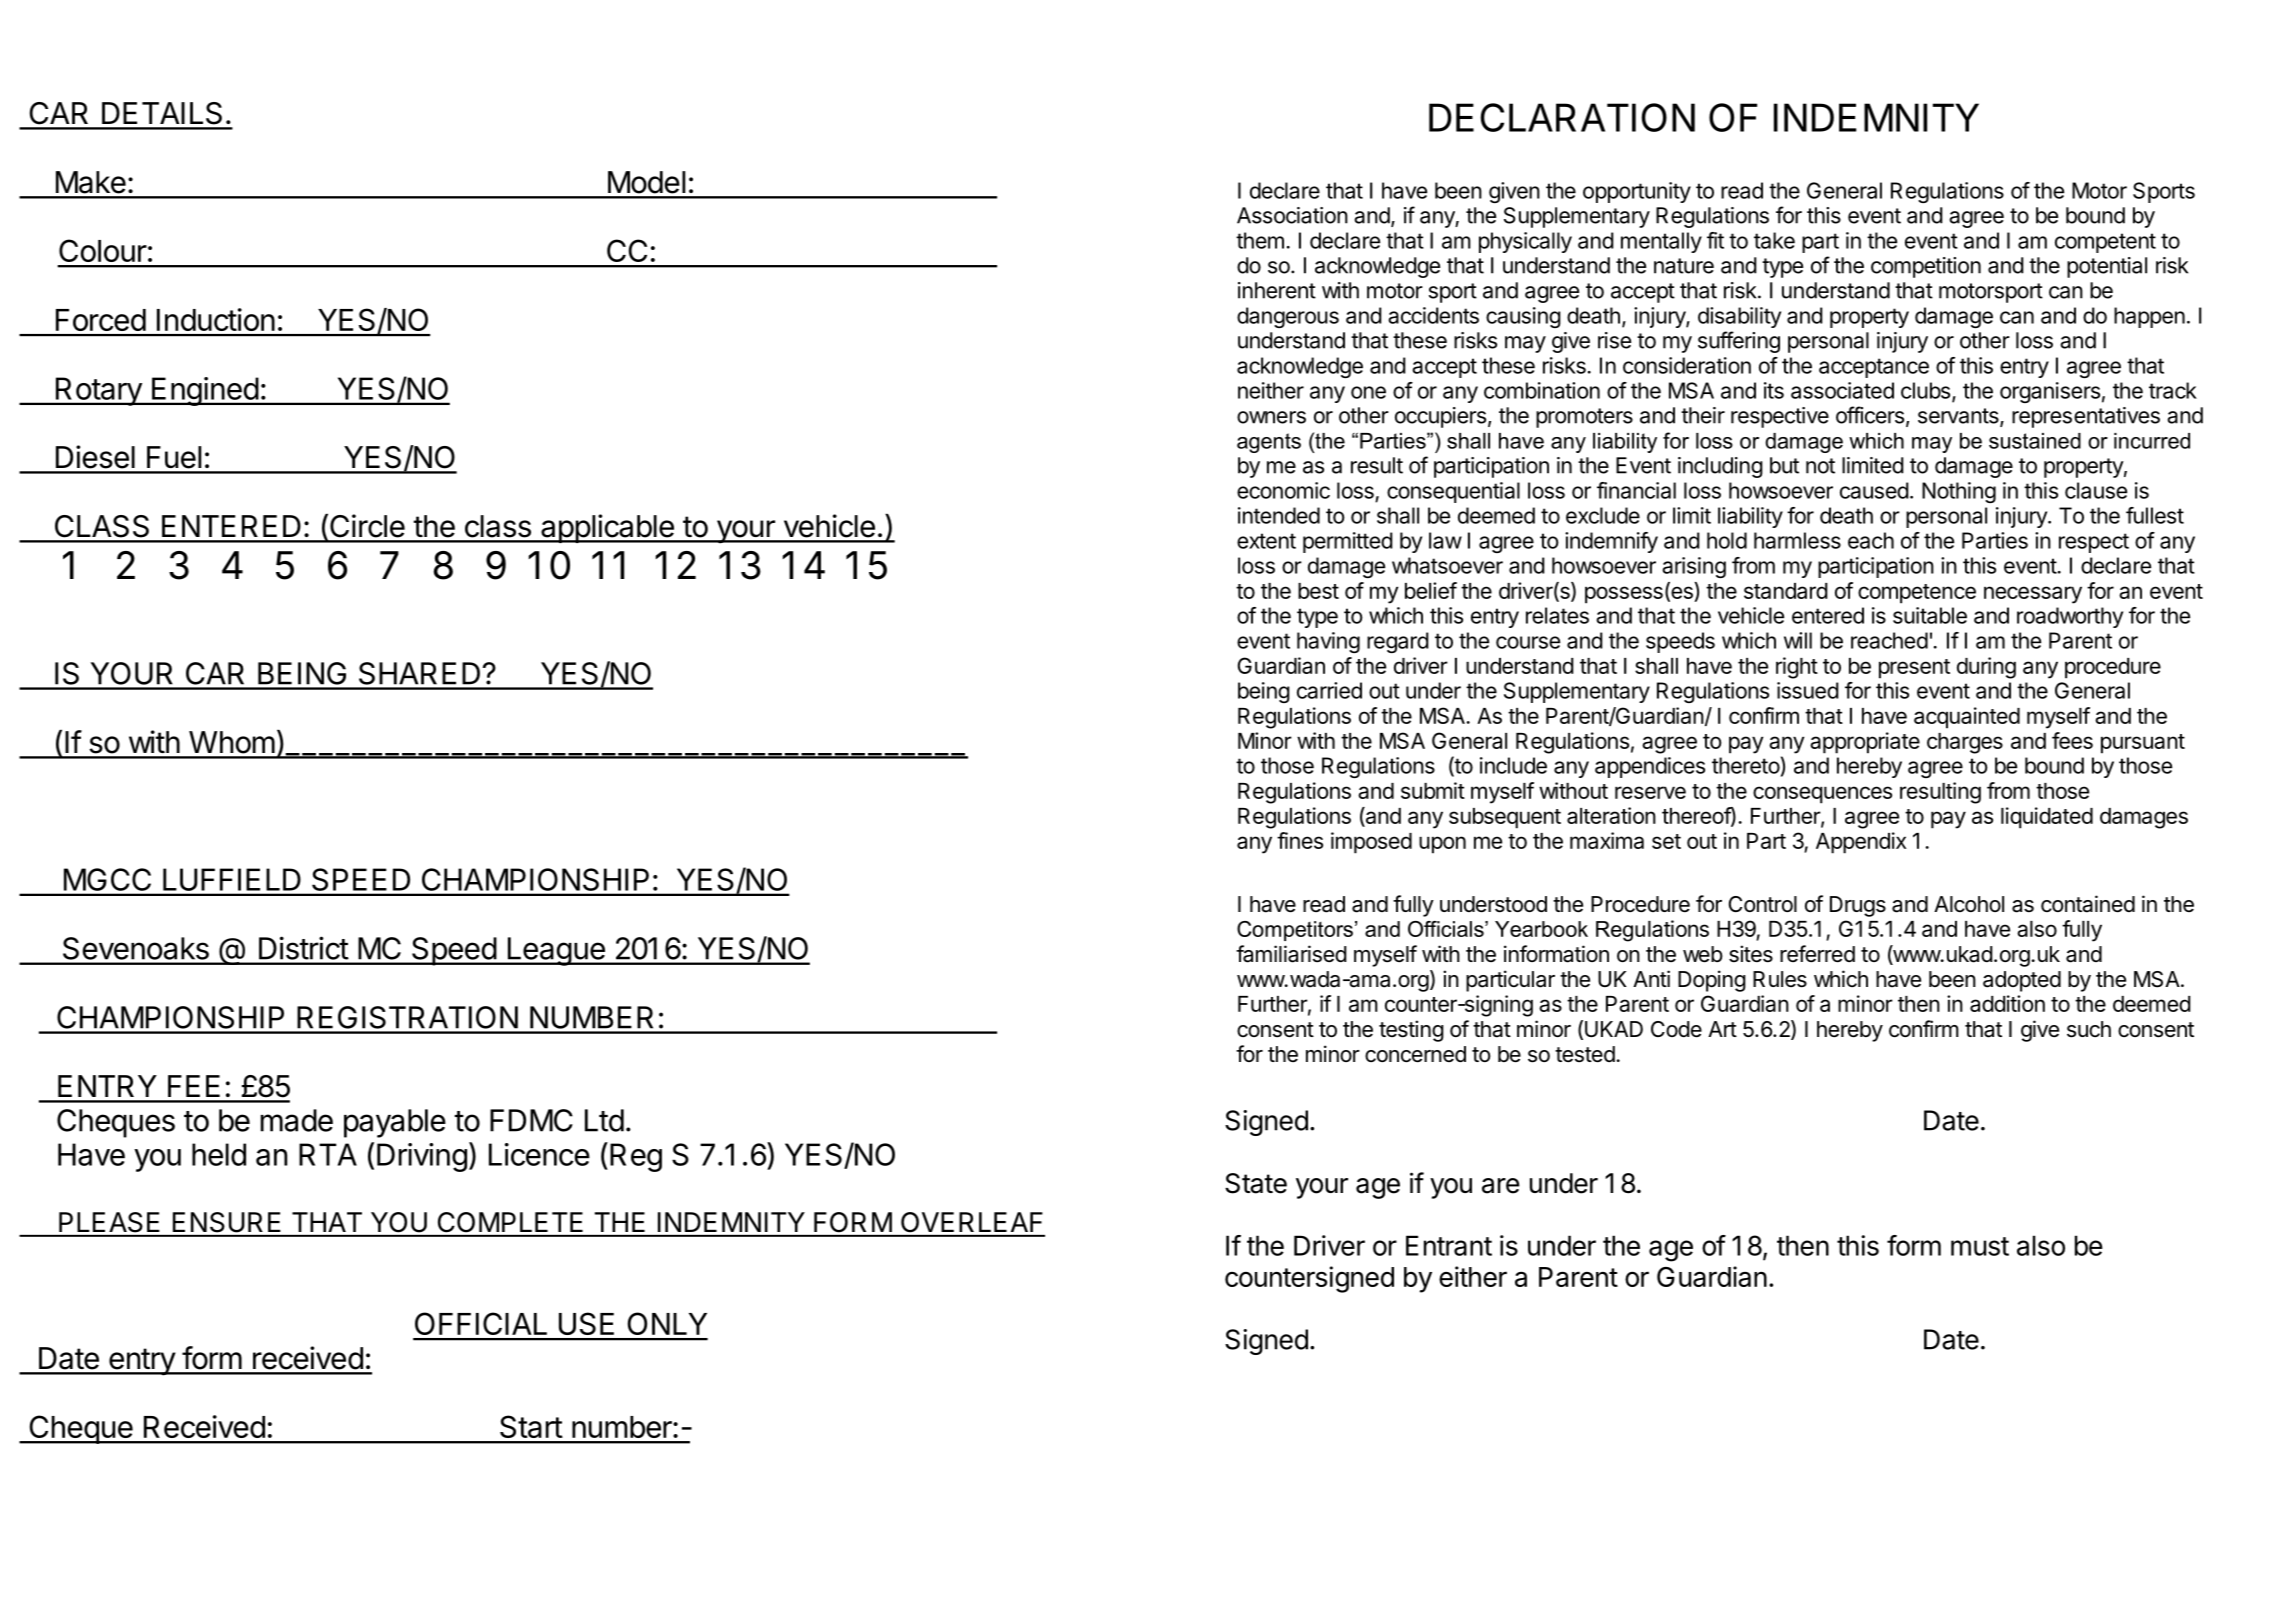 The image size is (2290, 1619). What do you see at coordinates (607, 528) in the image?
I see `applicable` at bounding box center [607, 528].
